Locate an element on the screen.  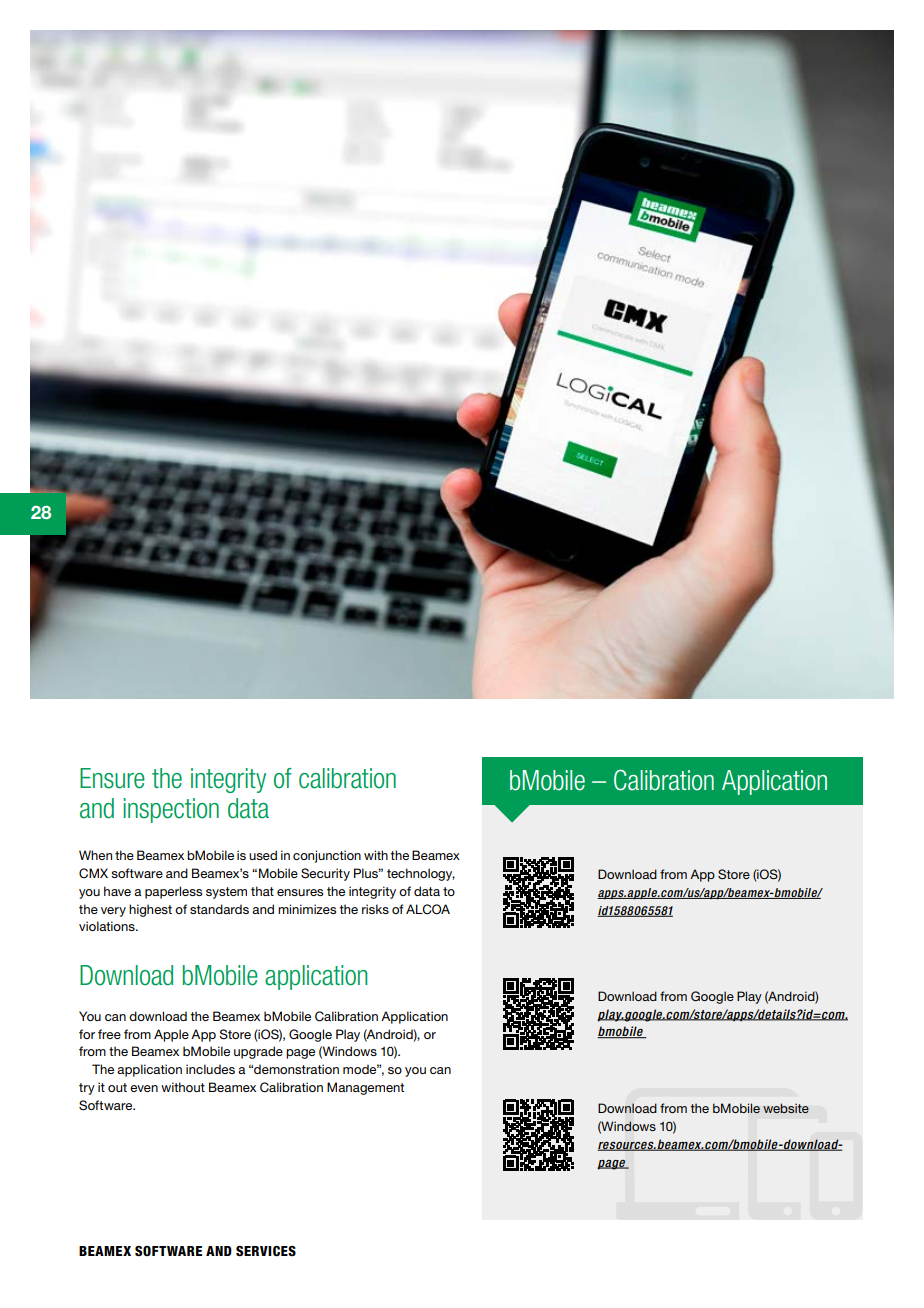
technology is located at coordinates (421, 874).
